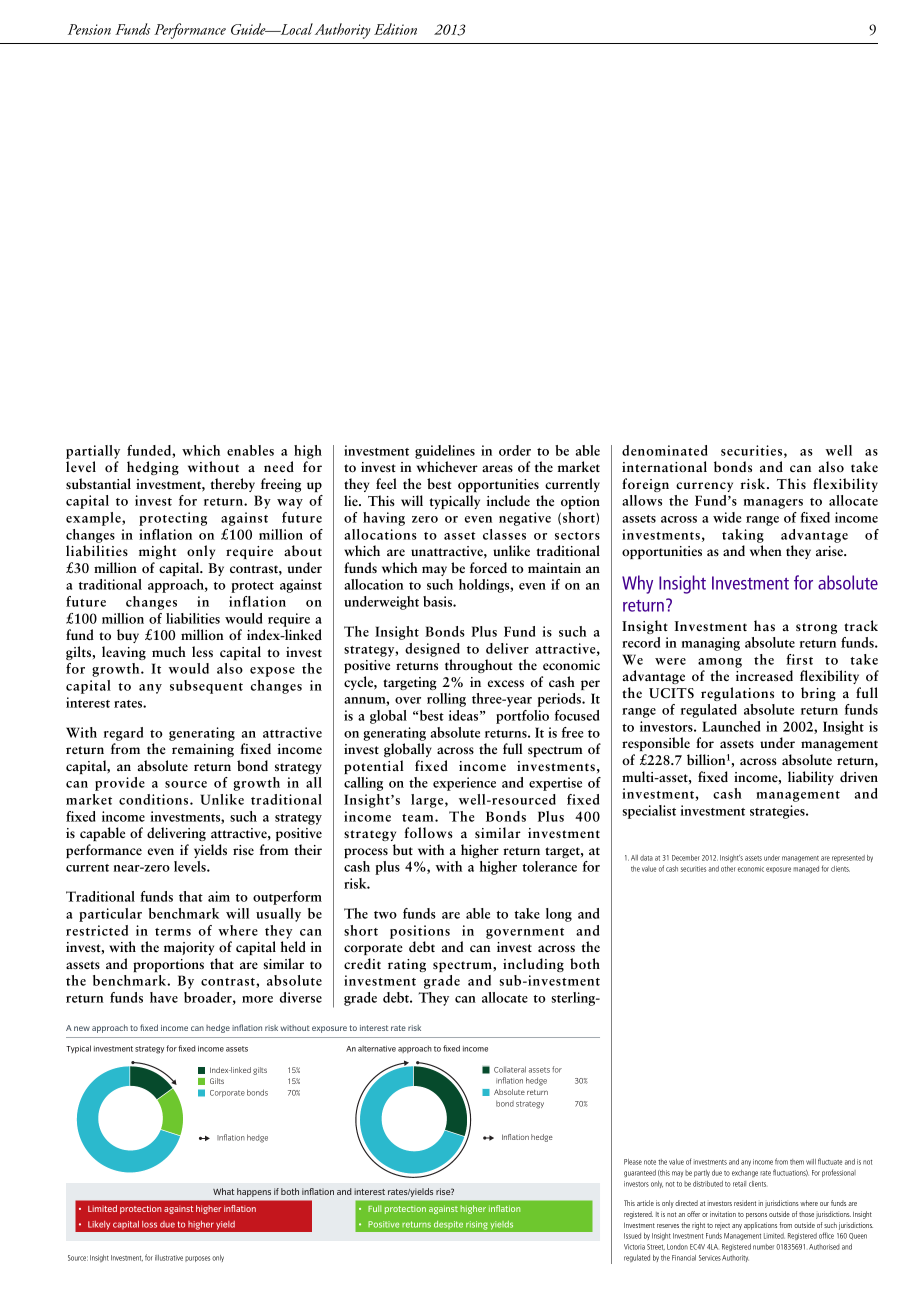 The width and height of the screenshot is (924, 1308). Describe the element at coordinates (664, 466) in the screenshot. I see `international` at that location.
